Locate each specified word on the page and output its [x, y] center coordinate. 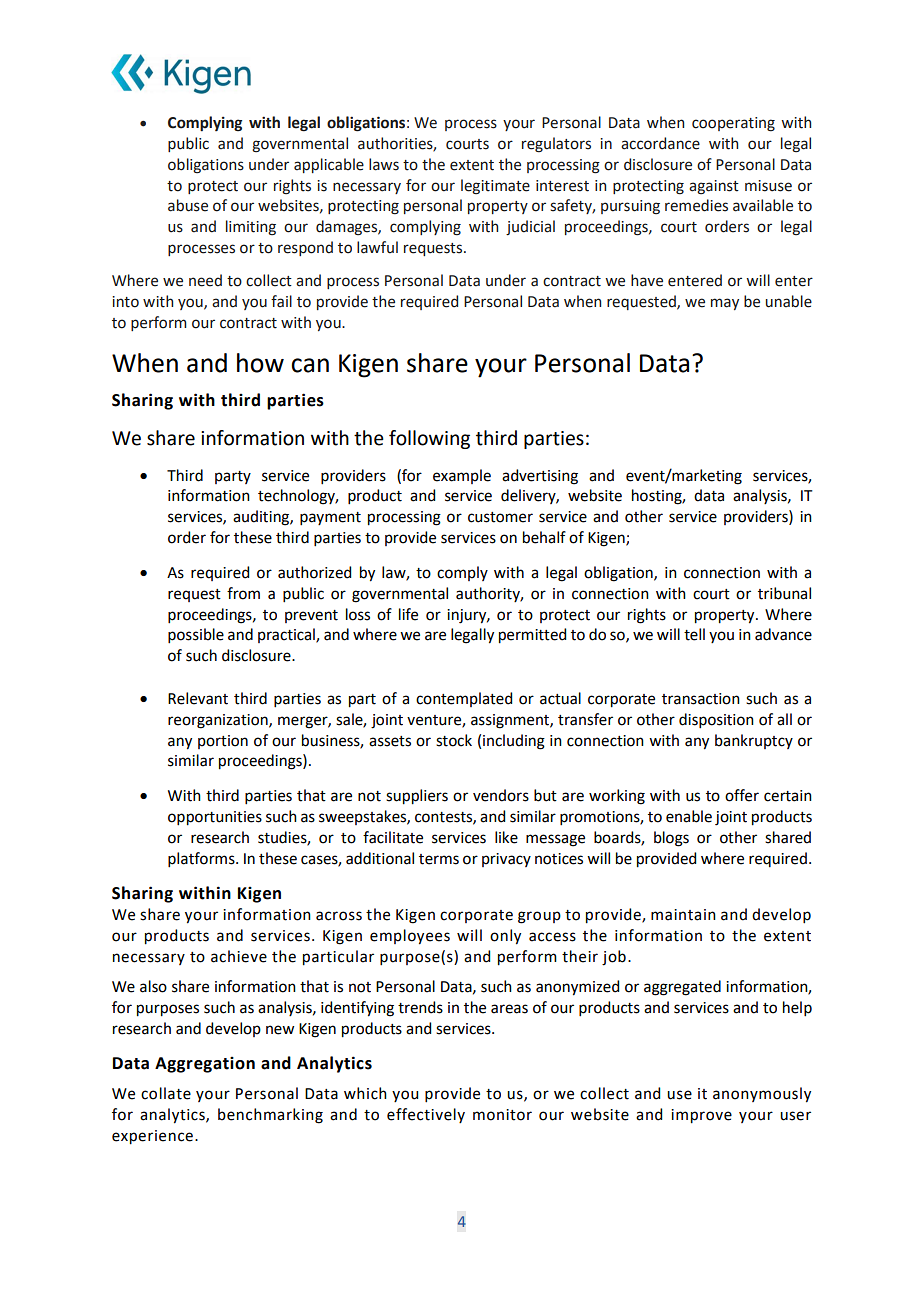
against [714, 187]
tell [694, 634]
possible [196, 635]
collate [166, 1093]
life [408, 614]
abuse [188, 205]
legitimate [495, 187]
